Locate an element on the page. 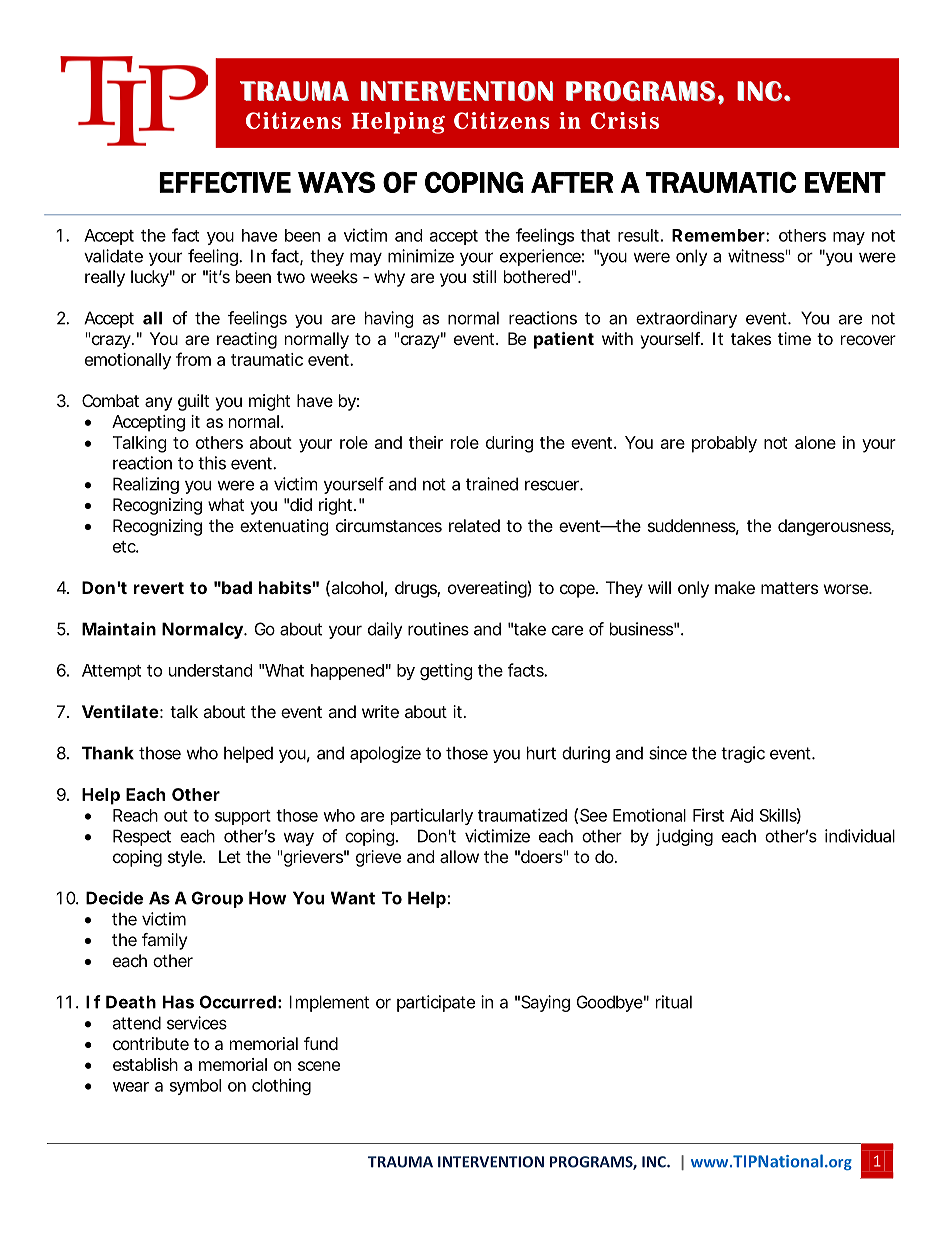 Image resolution: width=952 pixels, height=1233 pixels. ritual is located at coordinates (674, 1002).
